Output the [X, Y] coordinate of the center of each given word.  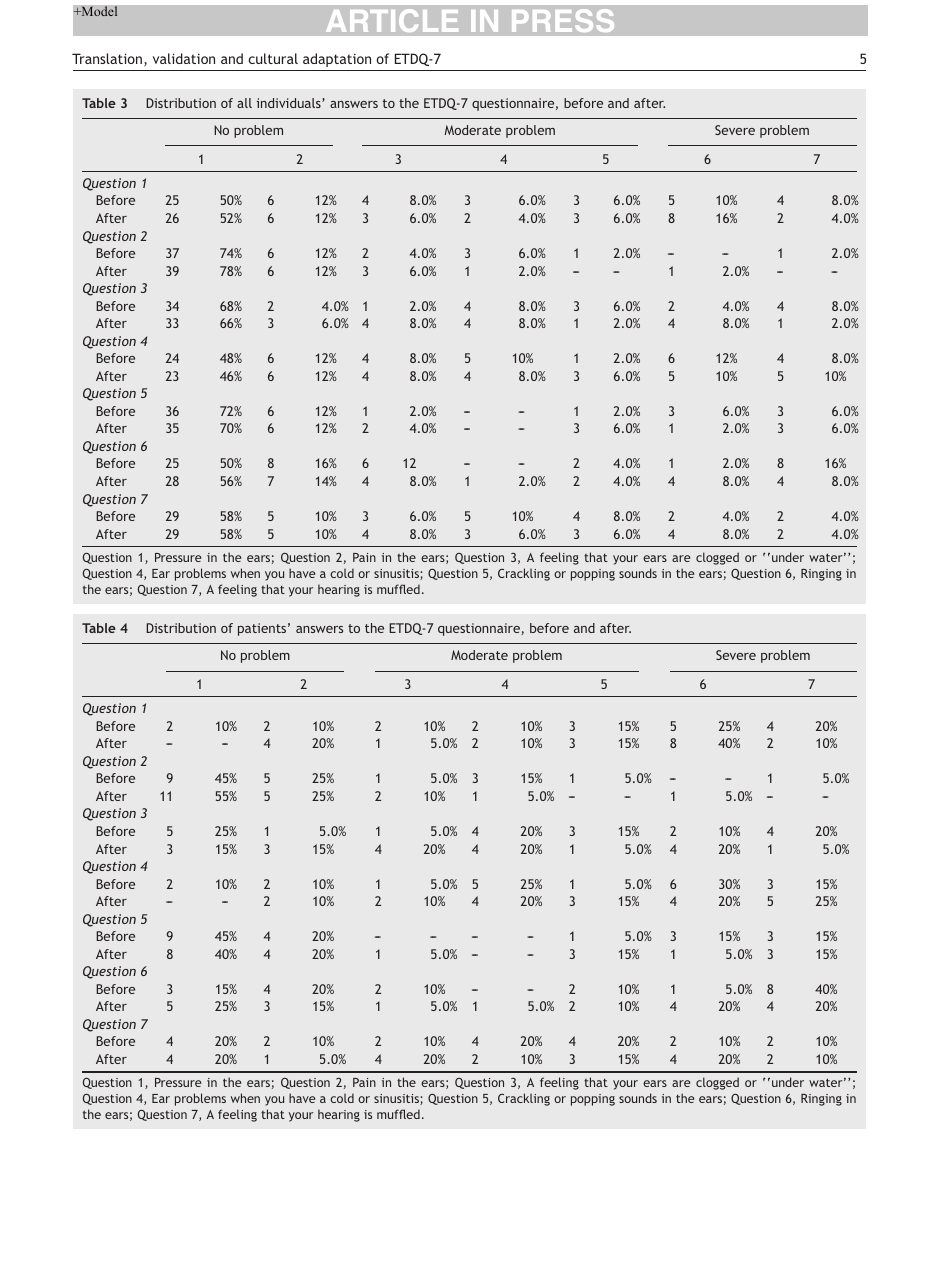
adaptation [337, 60]
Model [98, 11]
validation [184, 58]
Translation [108, 60]
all [244, 103]
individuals [290, 103]
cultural [273, 58]
